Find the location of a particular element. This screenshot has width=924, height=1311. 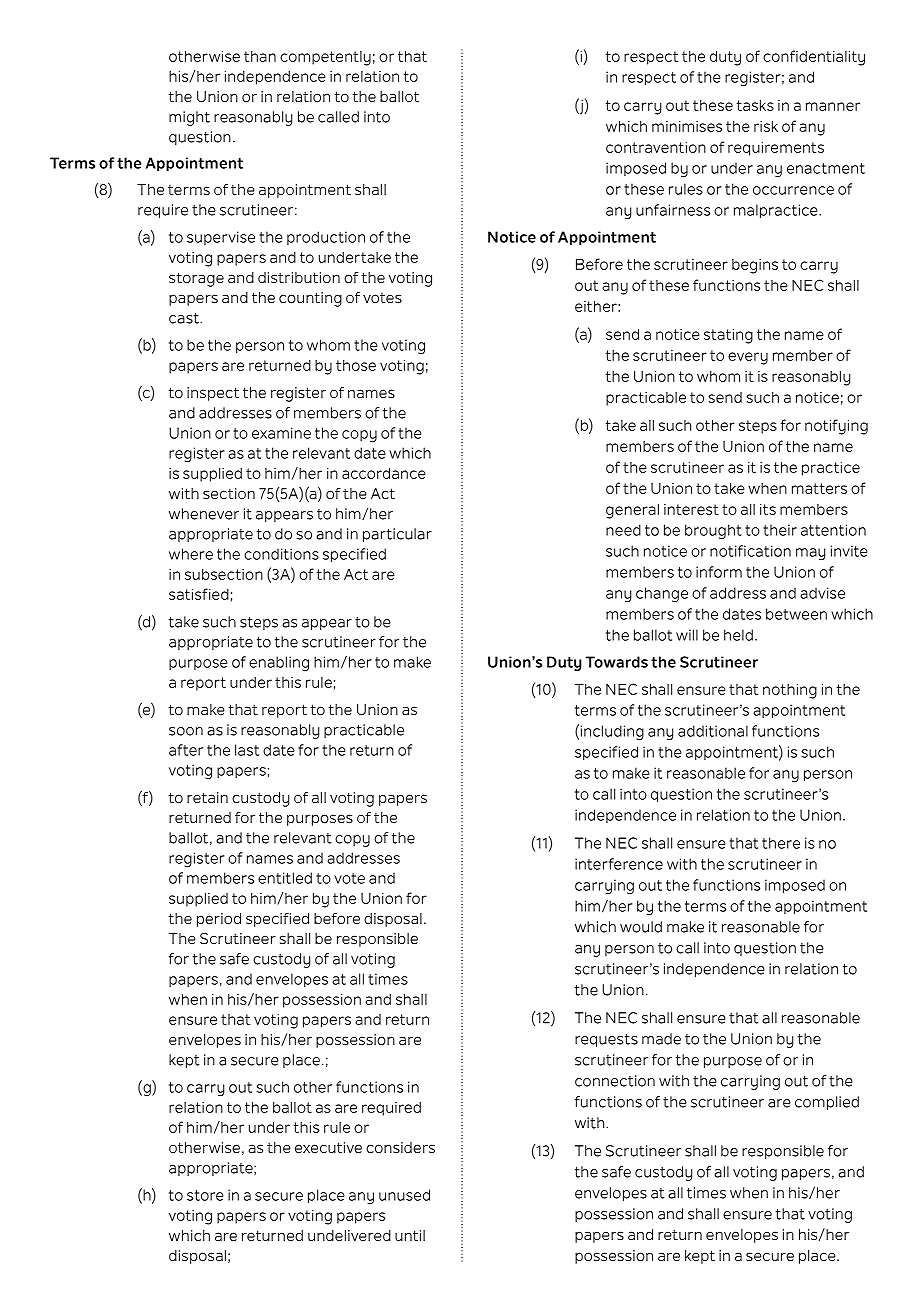

there is located at coordinates (781, 843).
